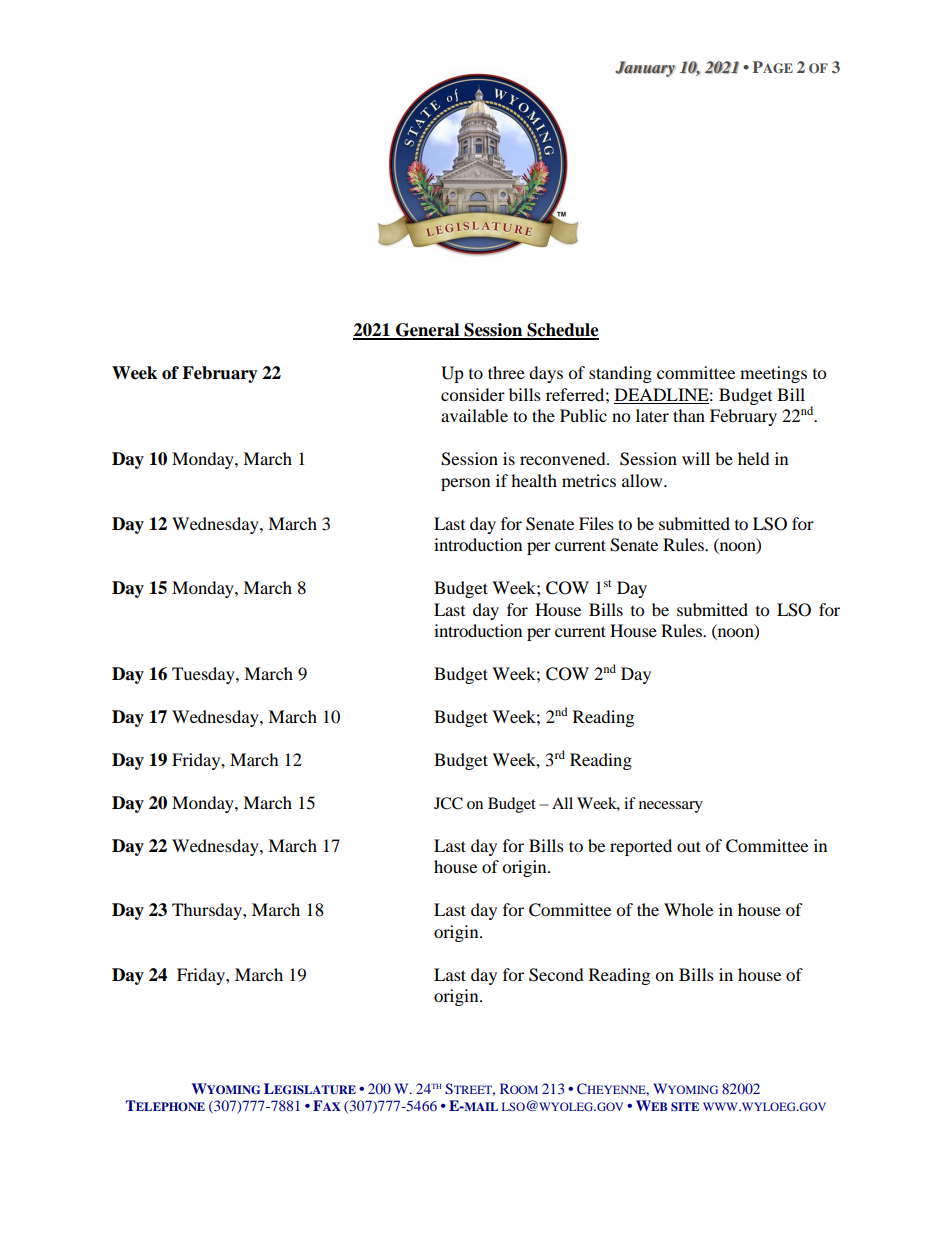  I want to click on necessary, so click(671, 807).
